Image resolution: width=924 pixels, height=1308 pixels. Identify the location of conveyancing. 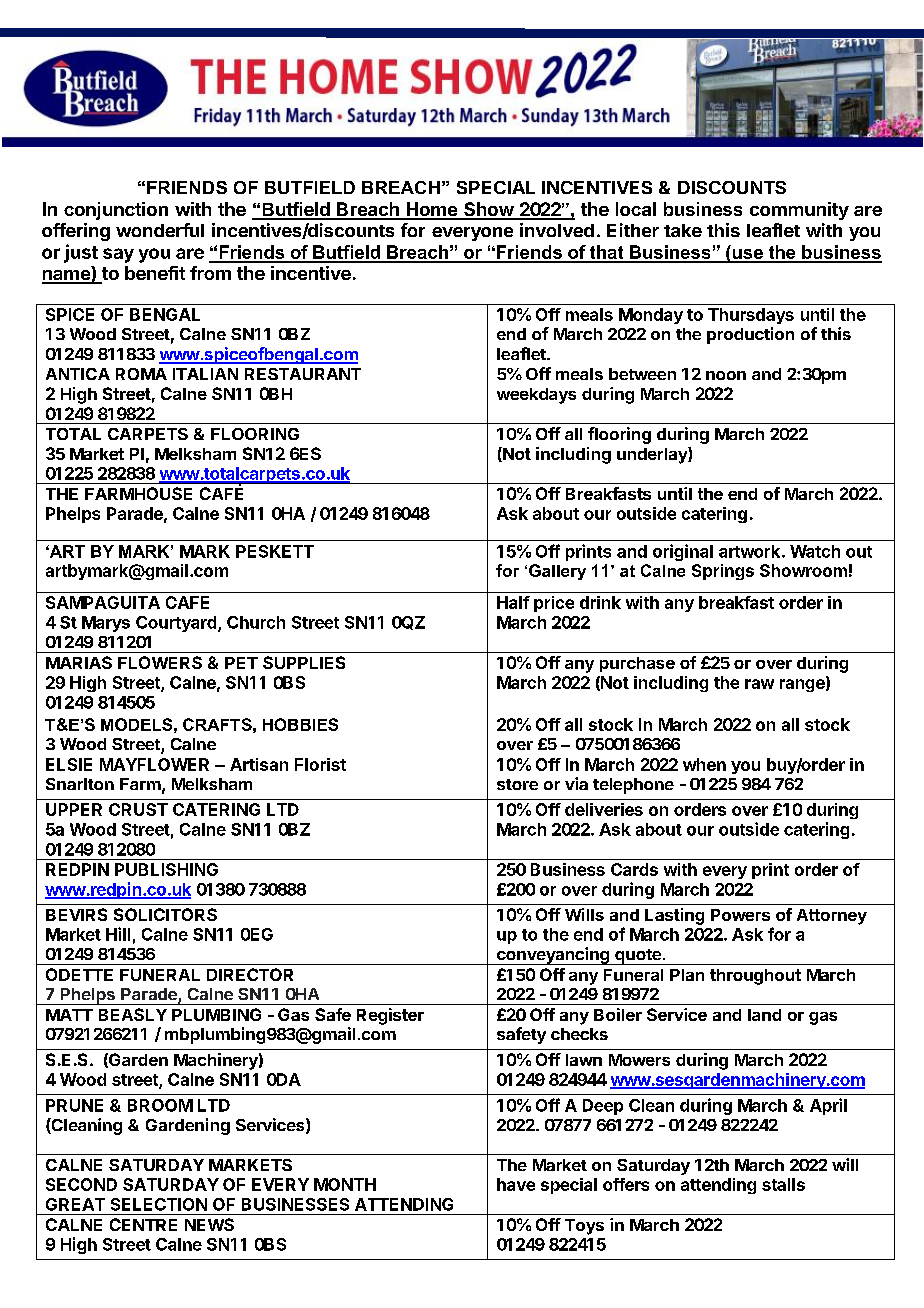
(553, 956).
